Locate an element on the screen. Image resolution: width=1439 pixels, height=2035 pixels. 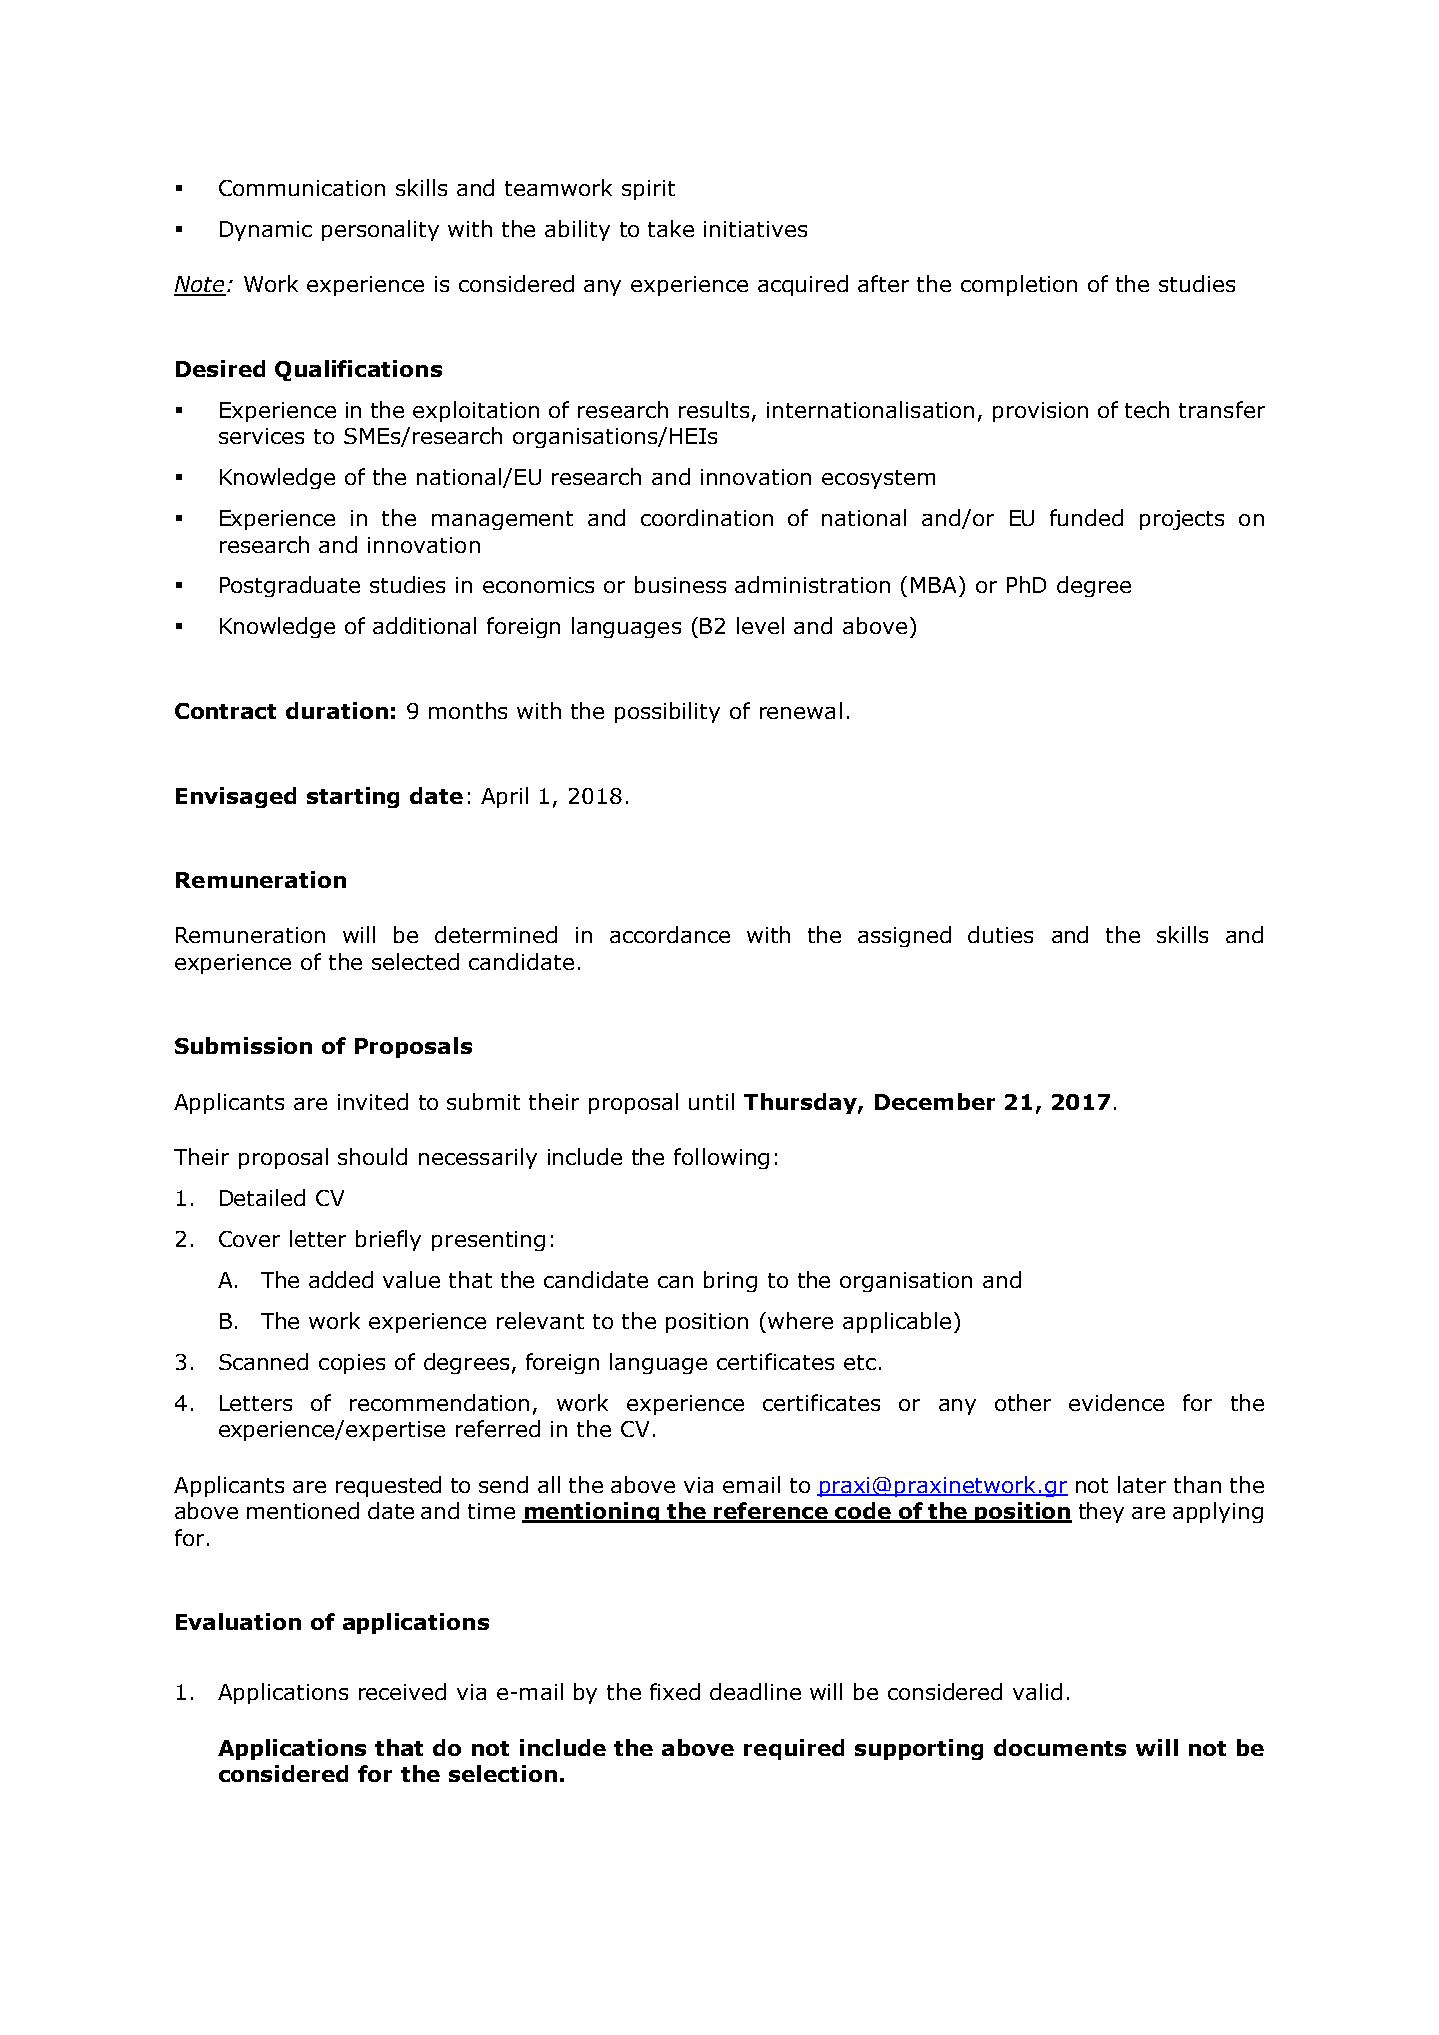
evidence is located at coordinates (1116, 1402).
